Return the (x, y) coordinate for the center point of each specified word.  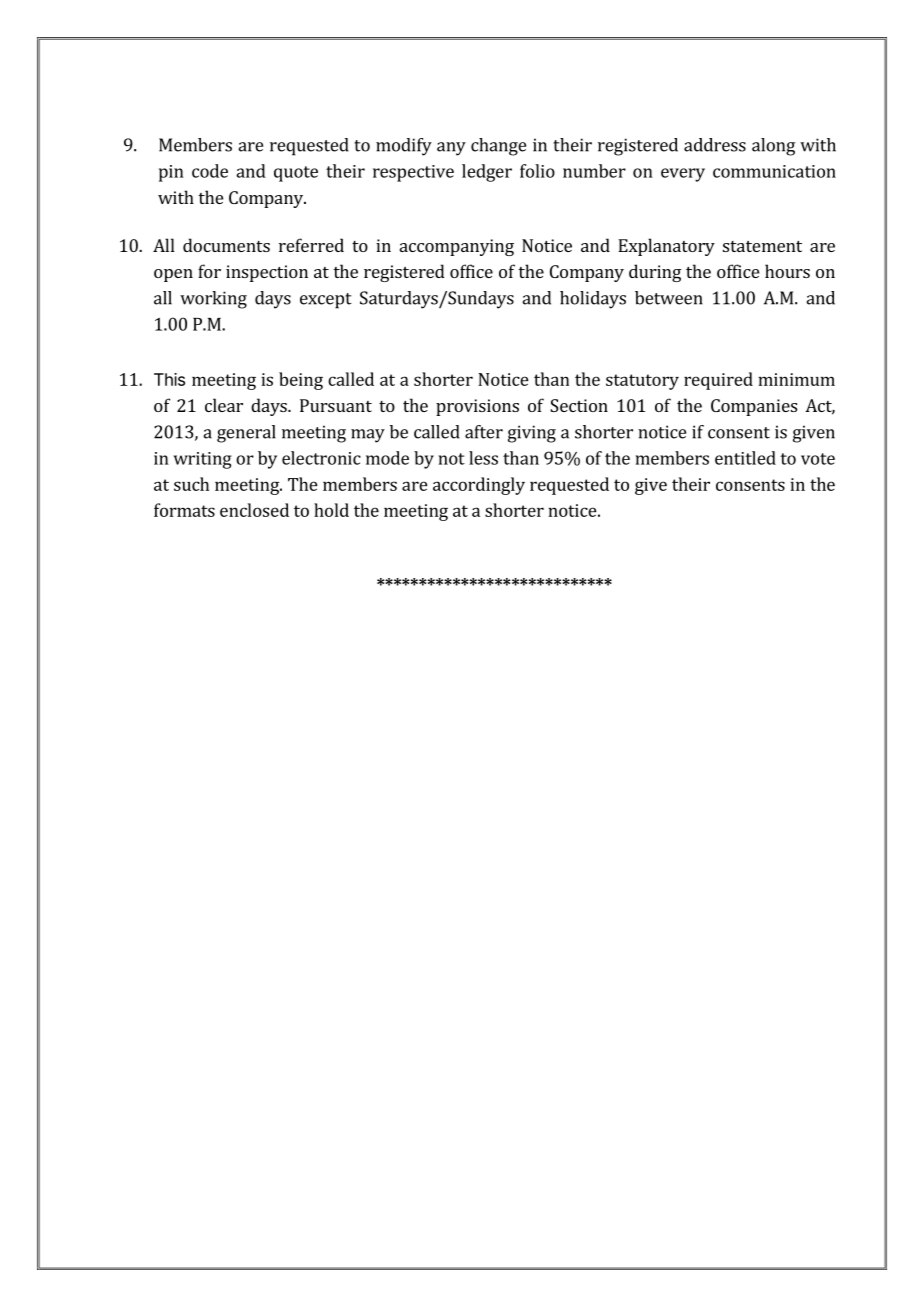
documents (226, 245)
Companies (754, 407)
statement (762, 246)
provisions (477, 407)
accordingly (479, 486)
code (210, 171)
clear (224, 405)
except (326, 301)
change (498, 147)
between (669, 298)
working (213, 300)
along (773, 147)
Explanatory (666, 247)
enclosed (254, 510)
